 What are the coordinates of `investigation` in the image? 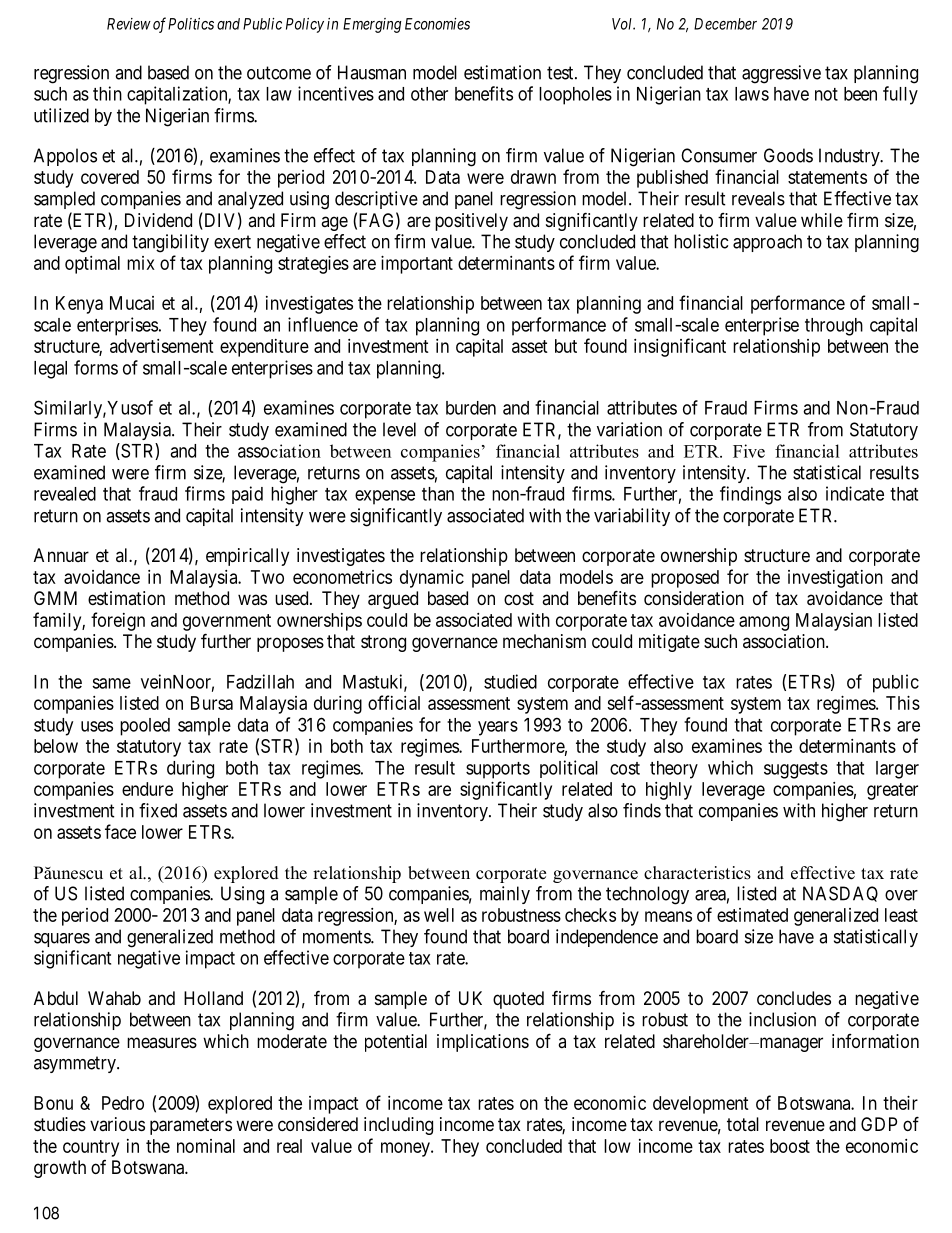 It's located at (835, 579).
